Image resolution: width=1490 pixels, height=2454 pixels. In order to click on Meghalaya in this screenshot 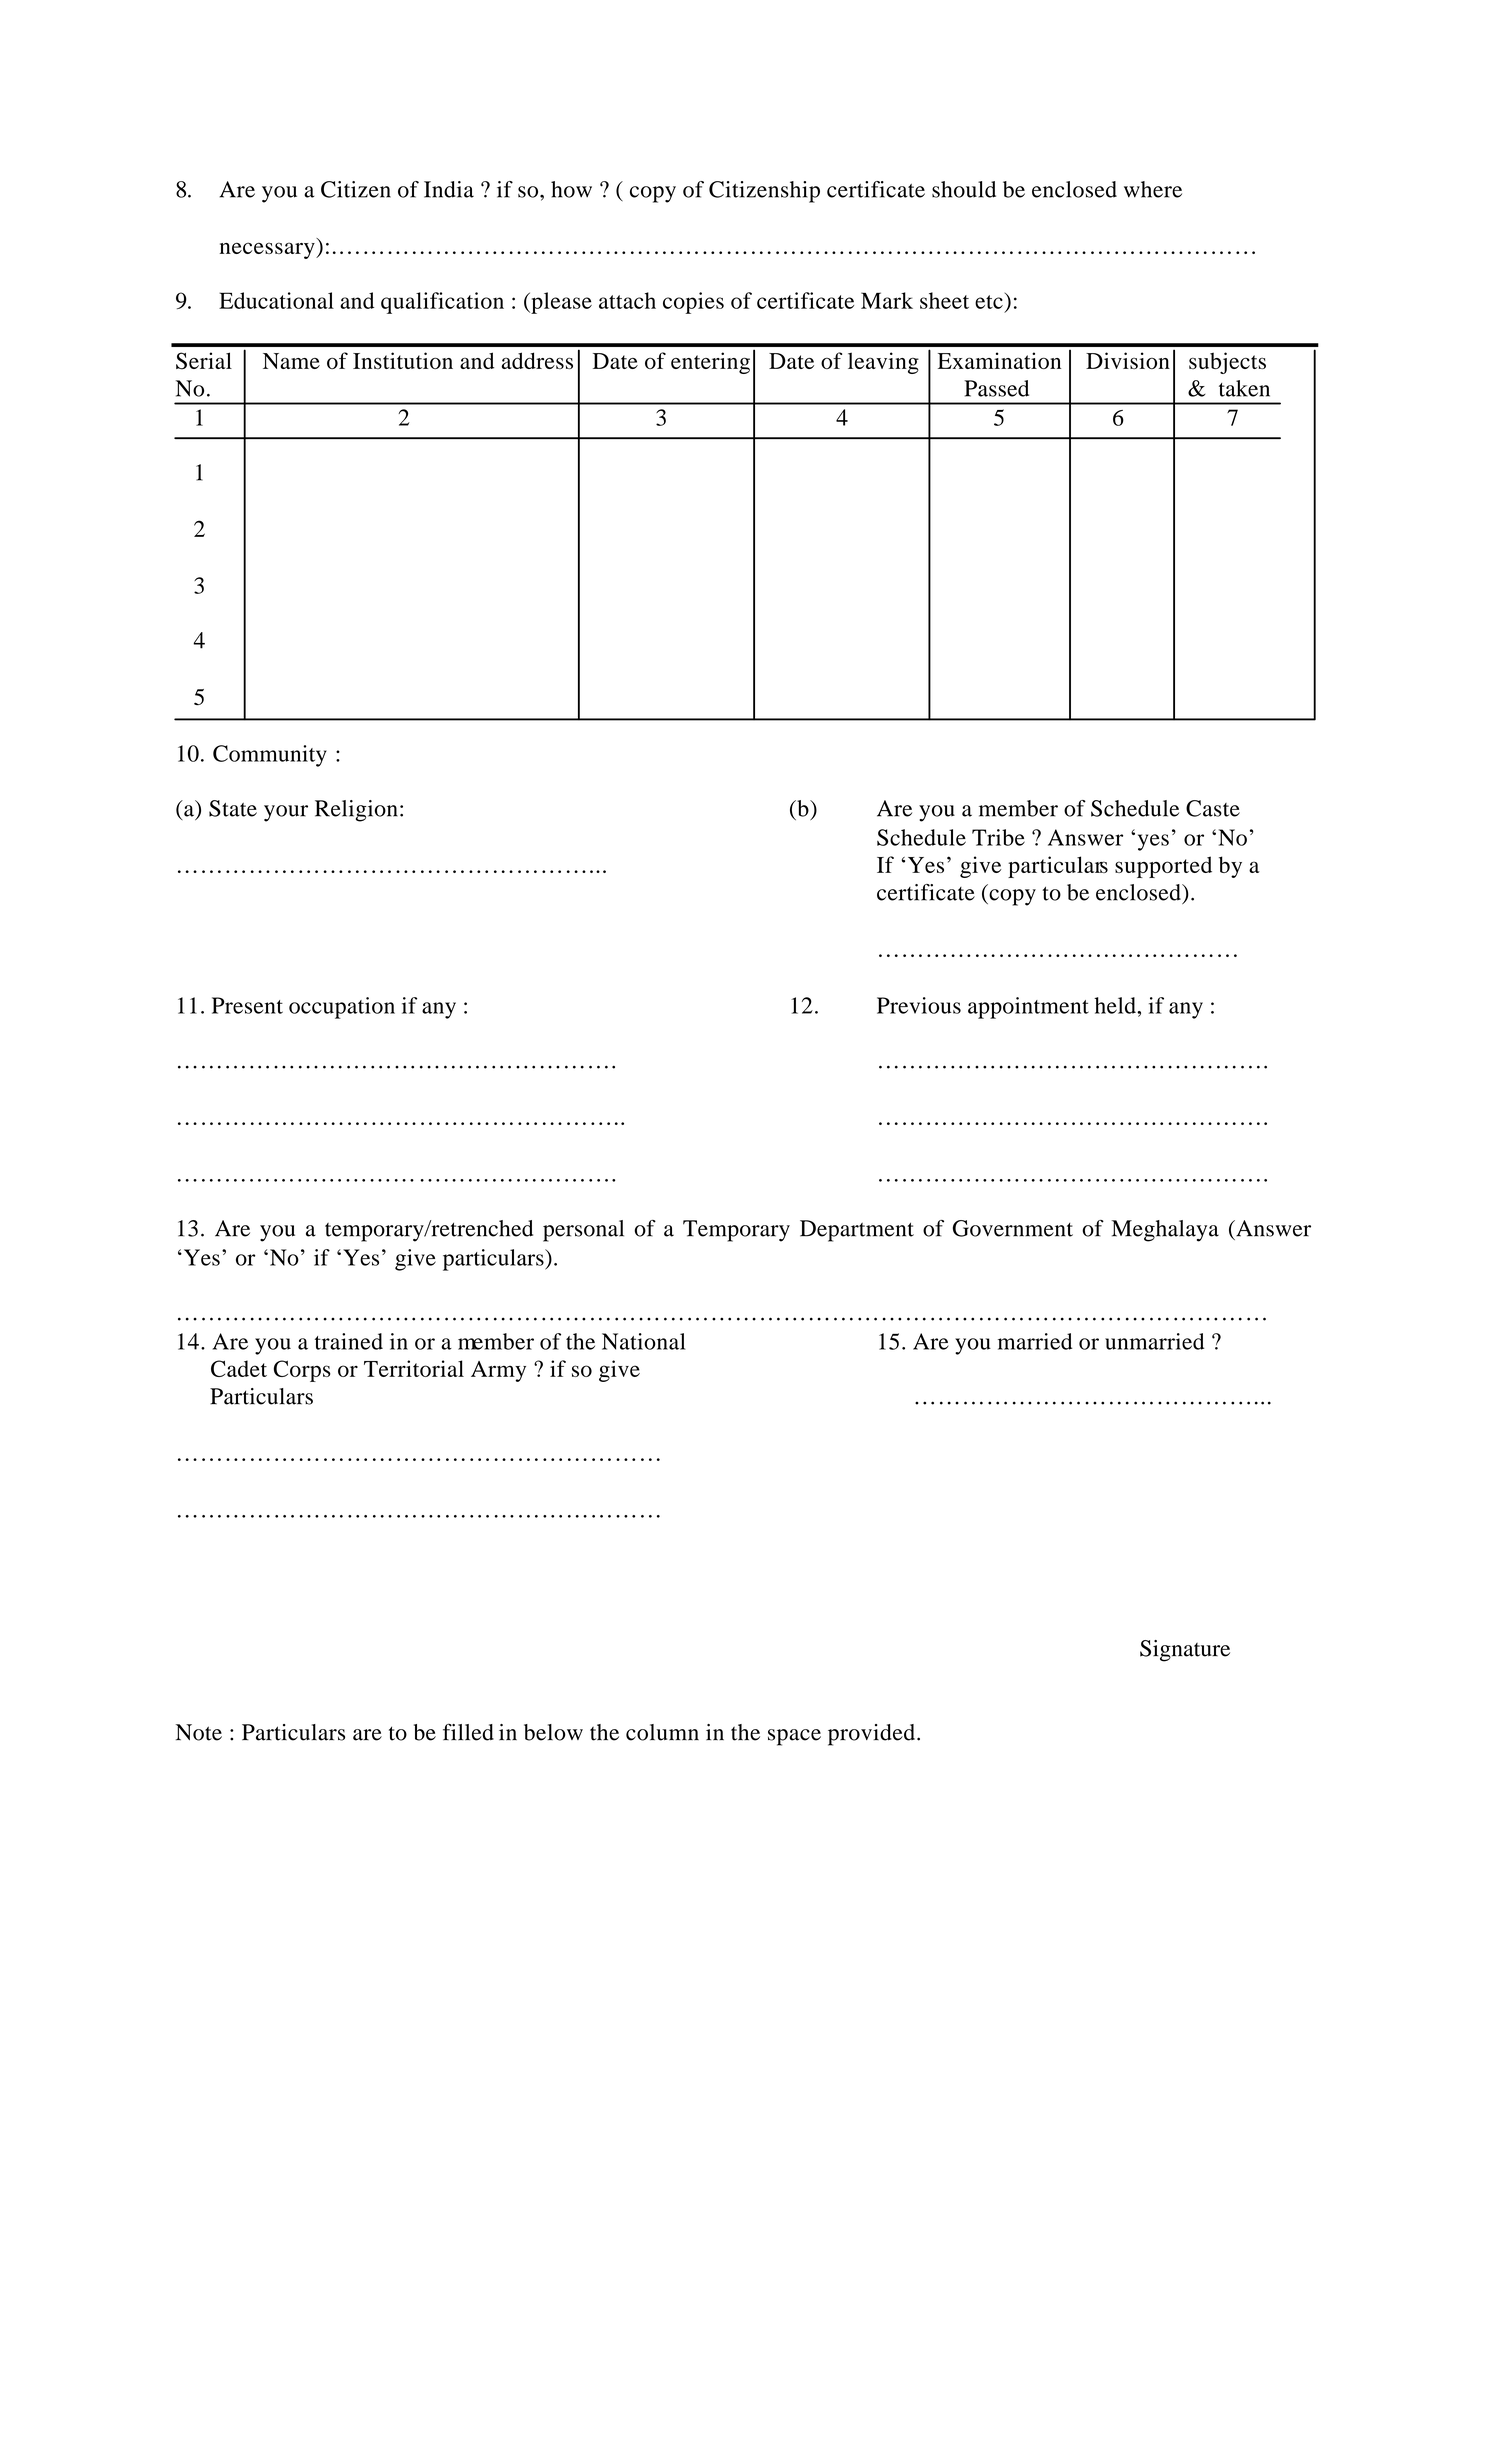, I will do `click(1165, 1231)`.
